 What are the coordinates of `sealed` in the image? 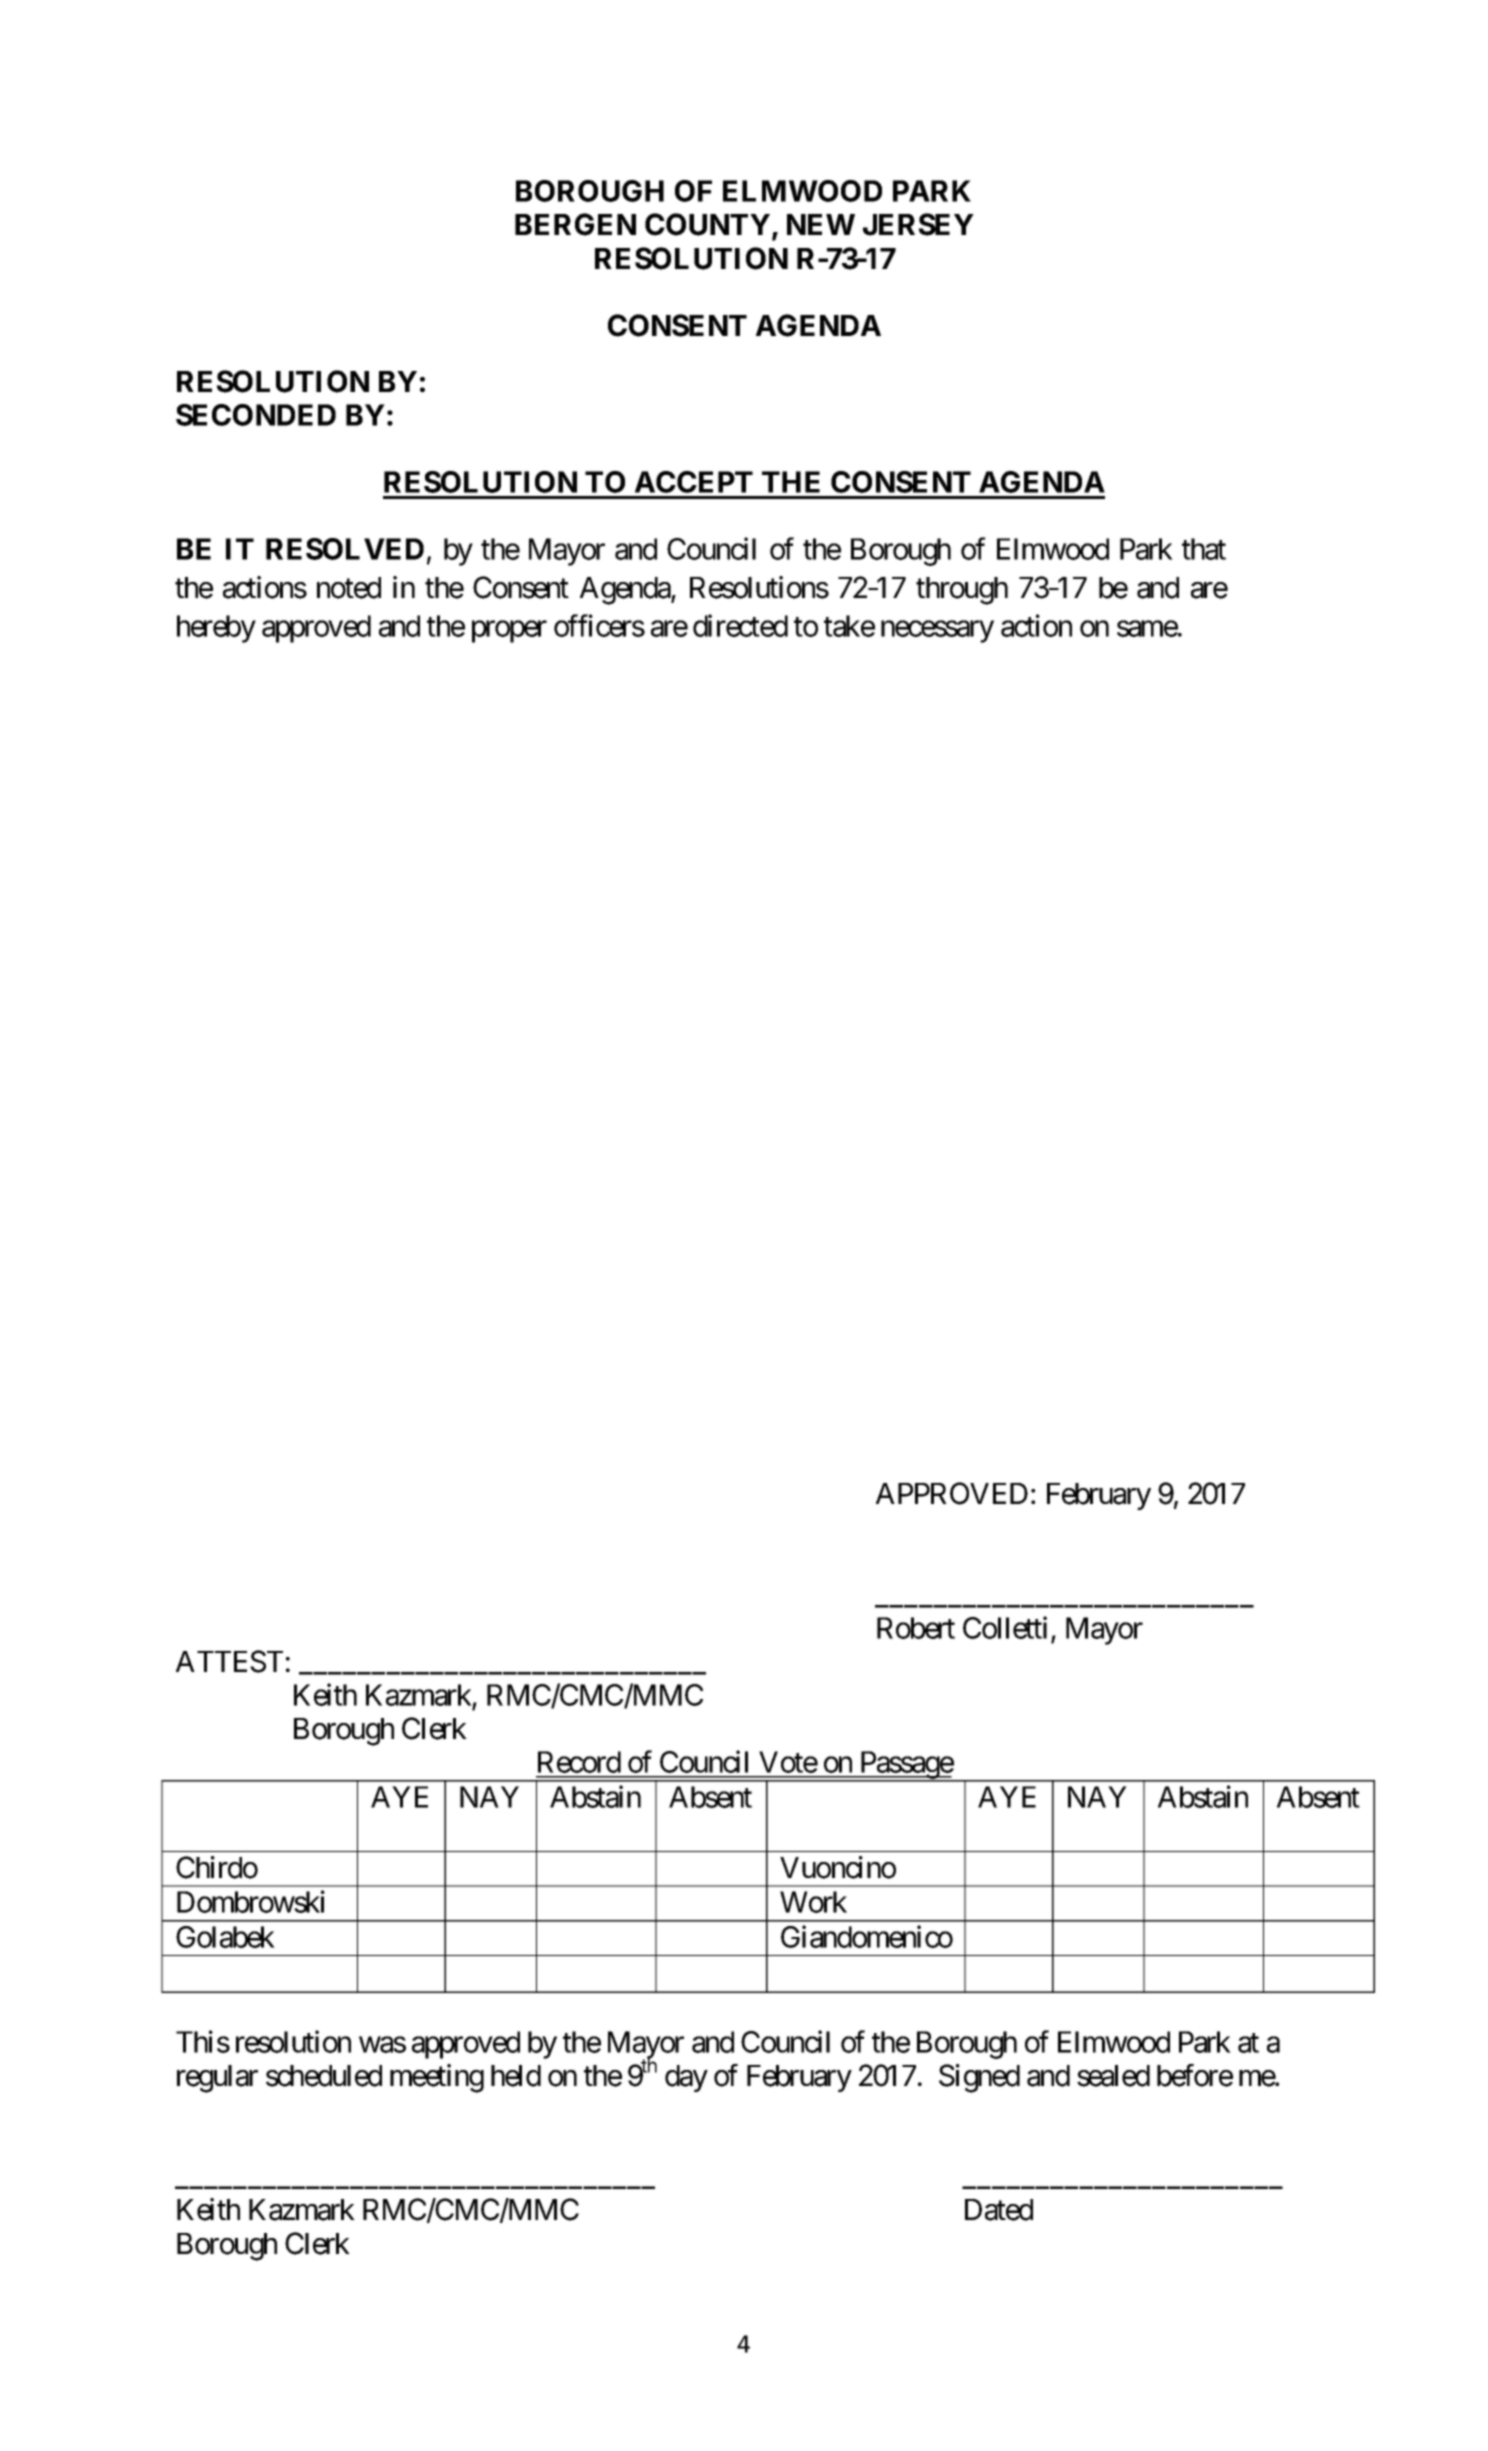 It's located at (1113, 2076).
